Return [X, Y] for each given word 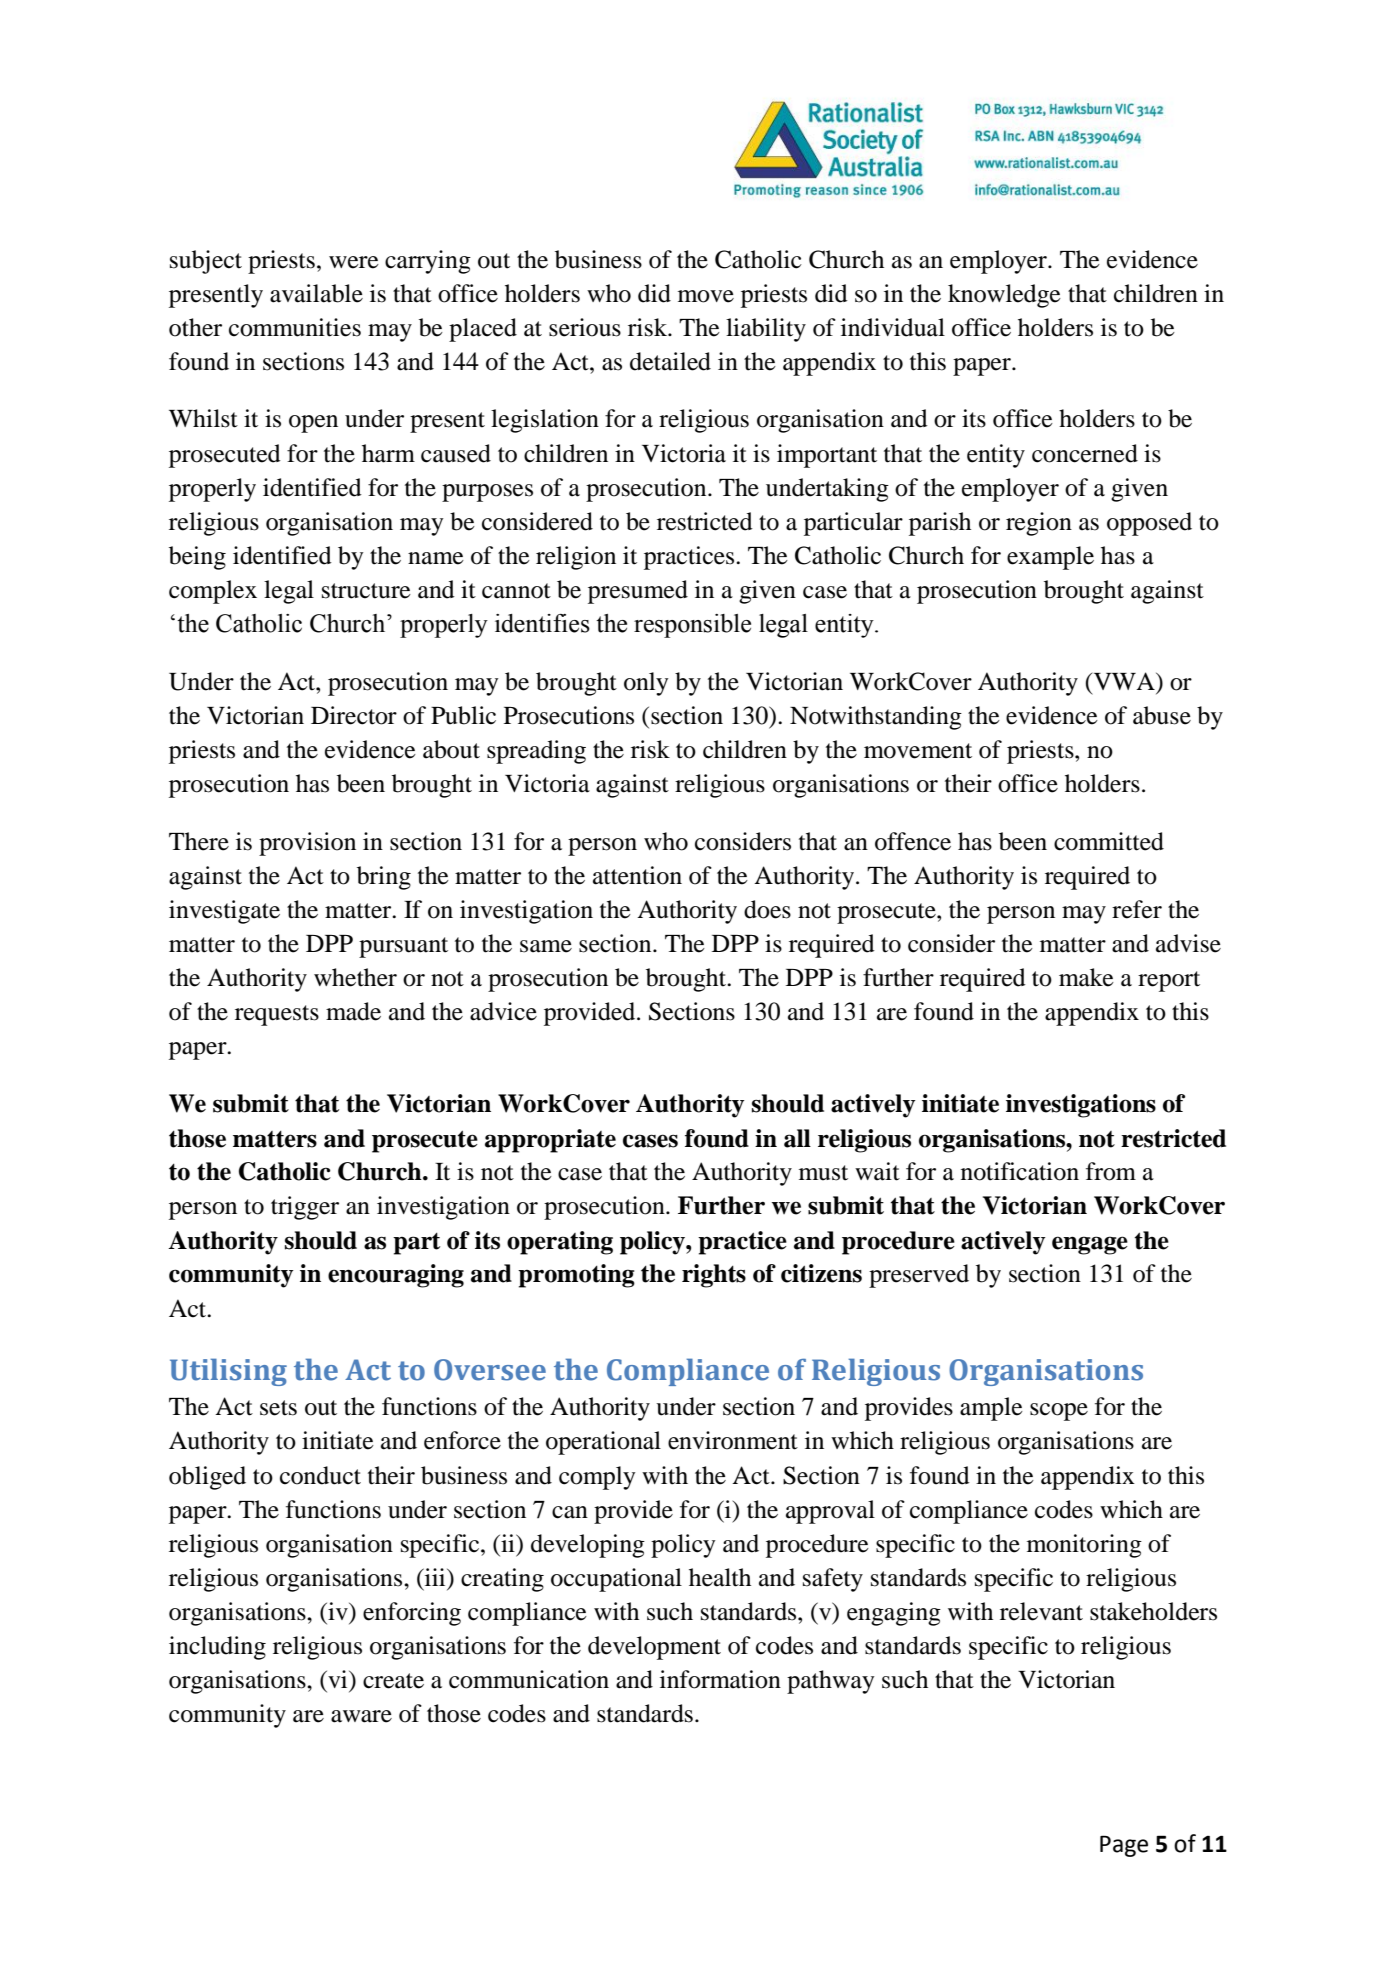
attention [637, 875]
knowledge [1004, 296]
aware [361, 1716]
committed [1109, 841]
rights [714, 1276]
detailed [670, 361]
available [316, 293]
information [720, 1679]
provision [307, 844]
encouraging [396, 1276]
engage [1090, 1245]
